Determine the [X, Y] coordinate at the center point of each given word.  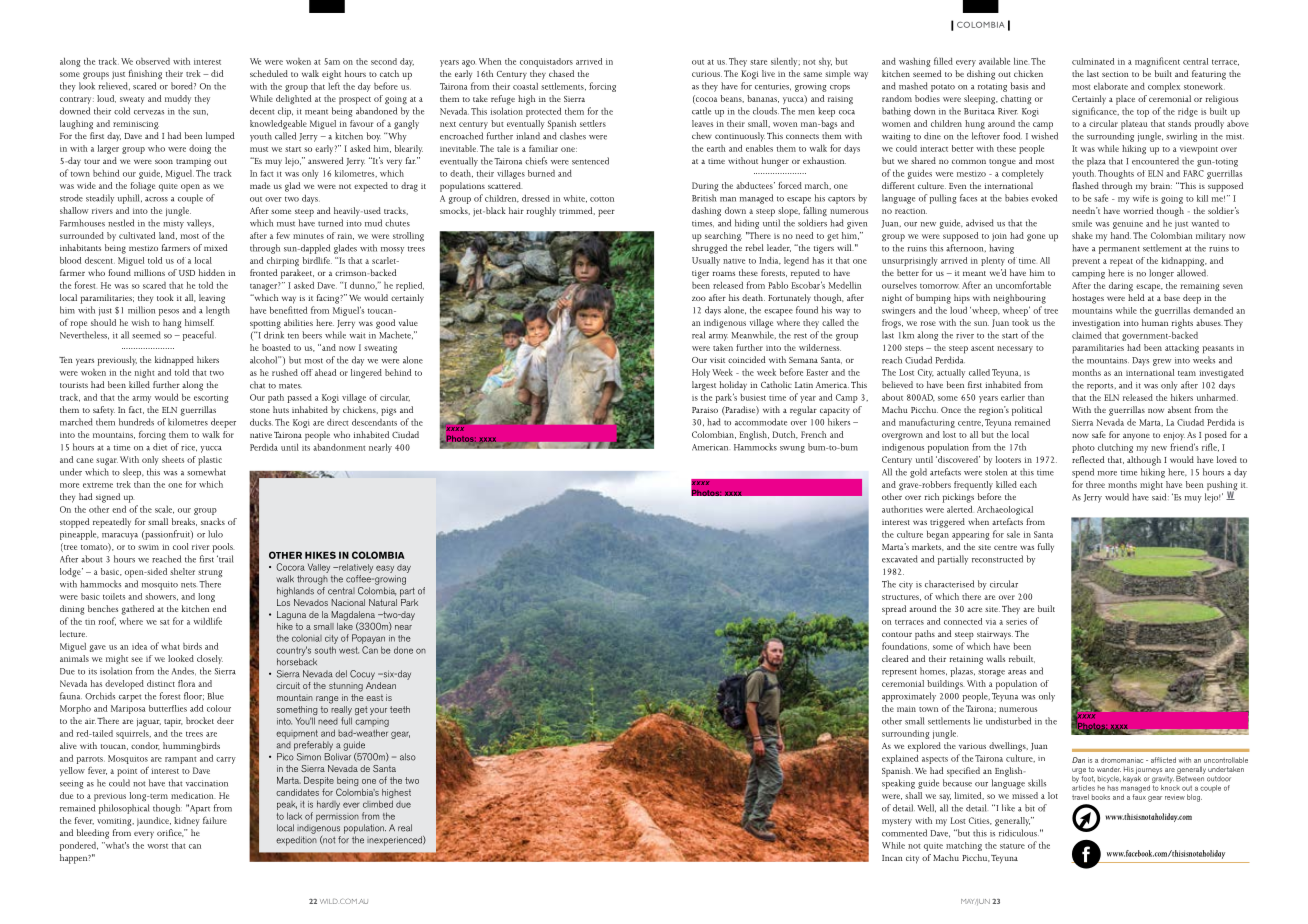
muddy [178, 99]
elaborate [1111, 86]
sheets [173, 459]
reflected [1088, 459]
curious [707, 74]
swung [792, 449]
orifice [170, 833]
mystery [897, 822]
